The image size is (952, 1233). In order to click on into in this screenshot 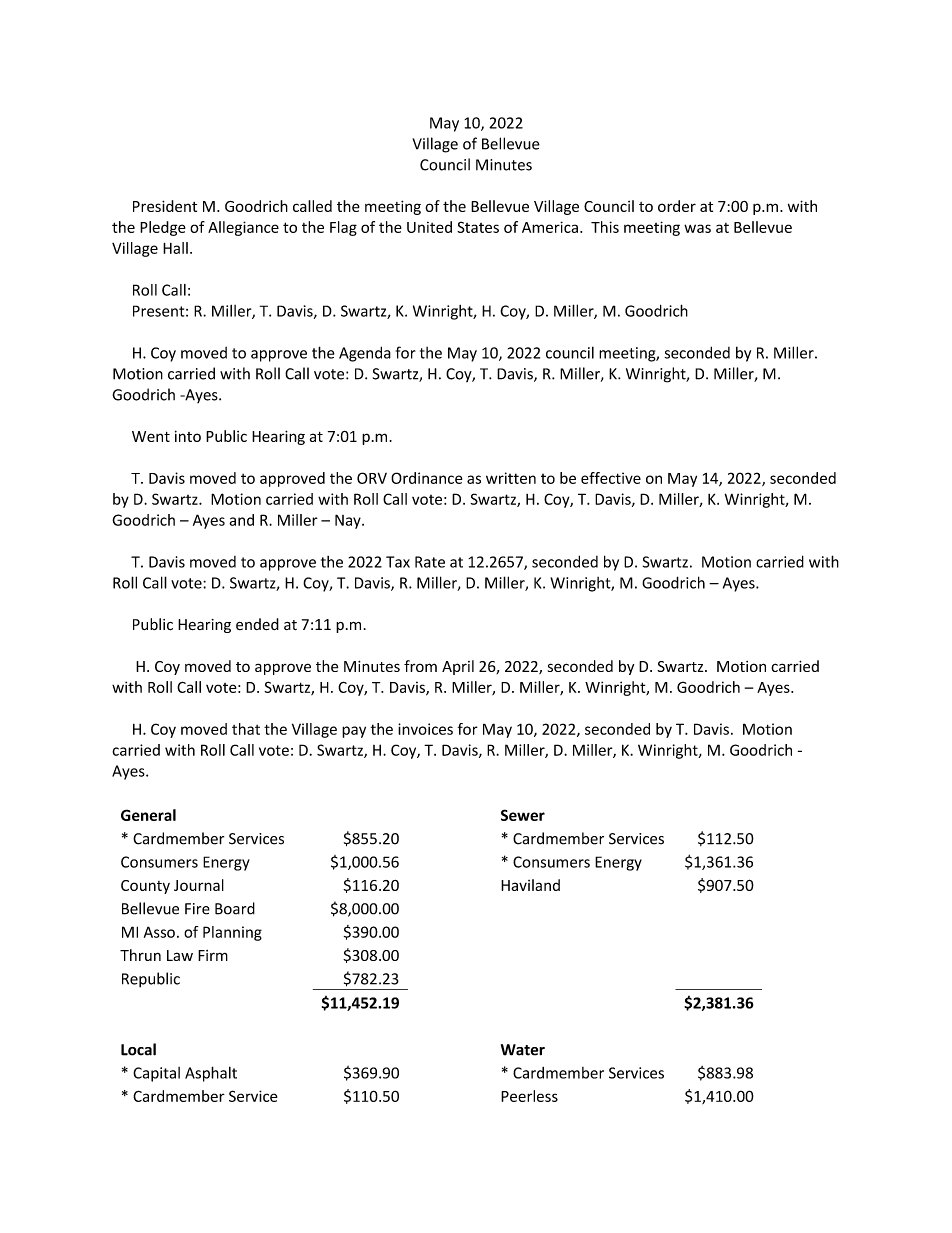, I will do `click(188, 436)`.
